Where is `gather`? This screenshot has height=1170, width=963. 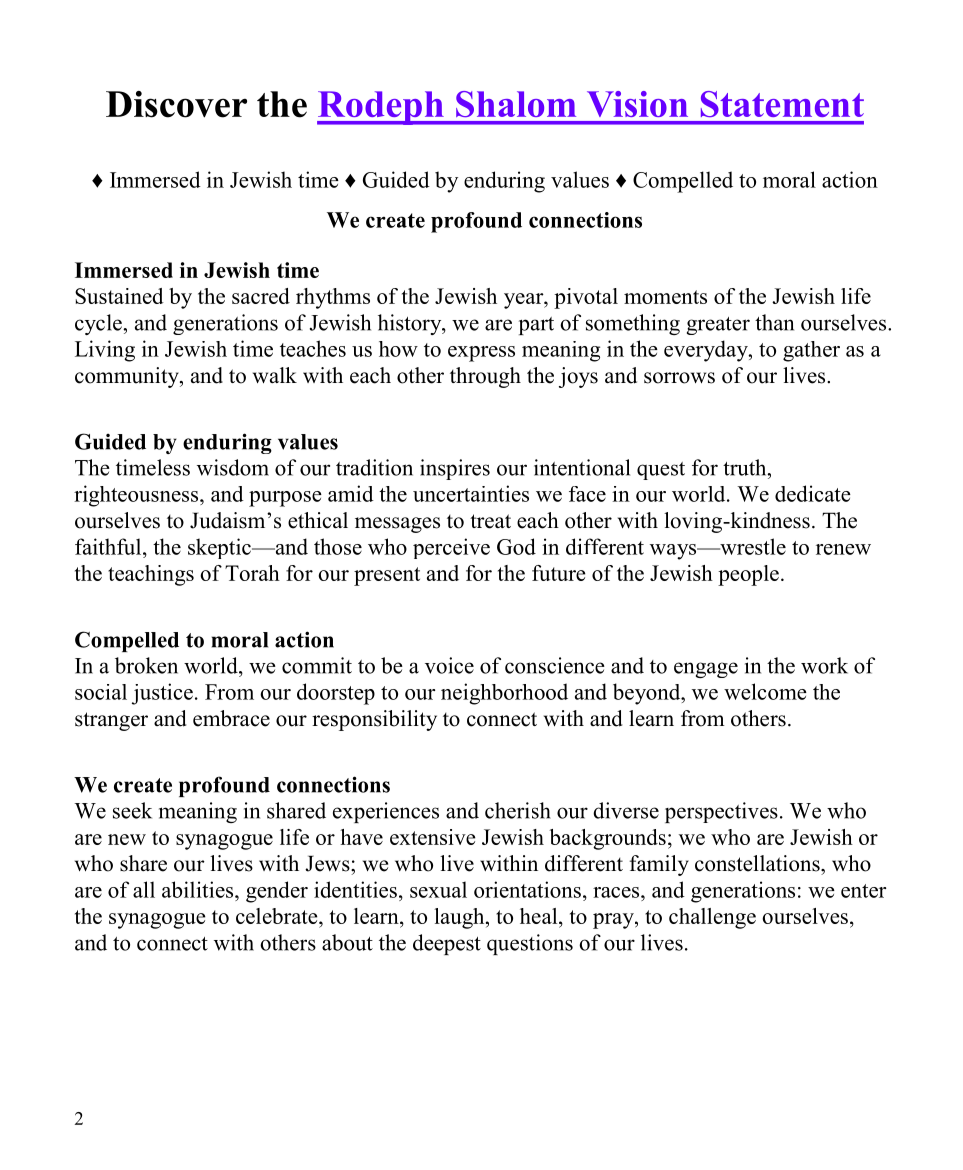 gather is located at coordinates (811, 351).
